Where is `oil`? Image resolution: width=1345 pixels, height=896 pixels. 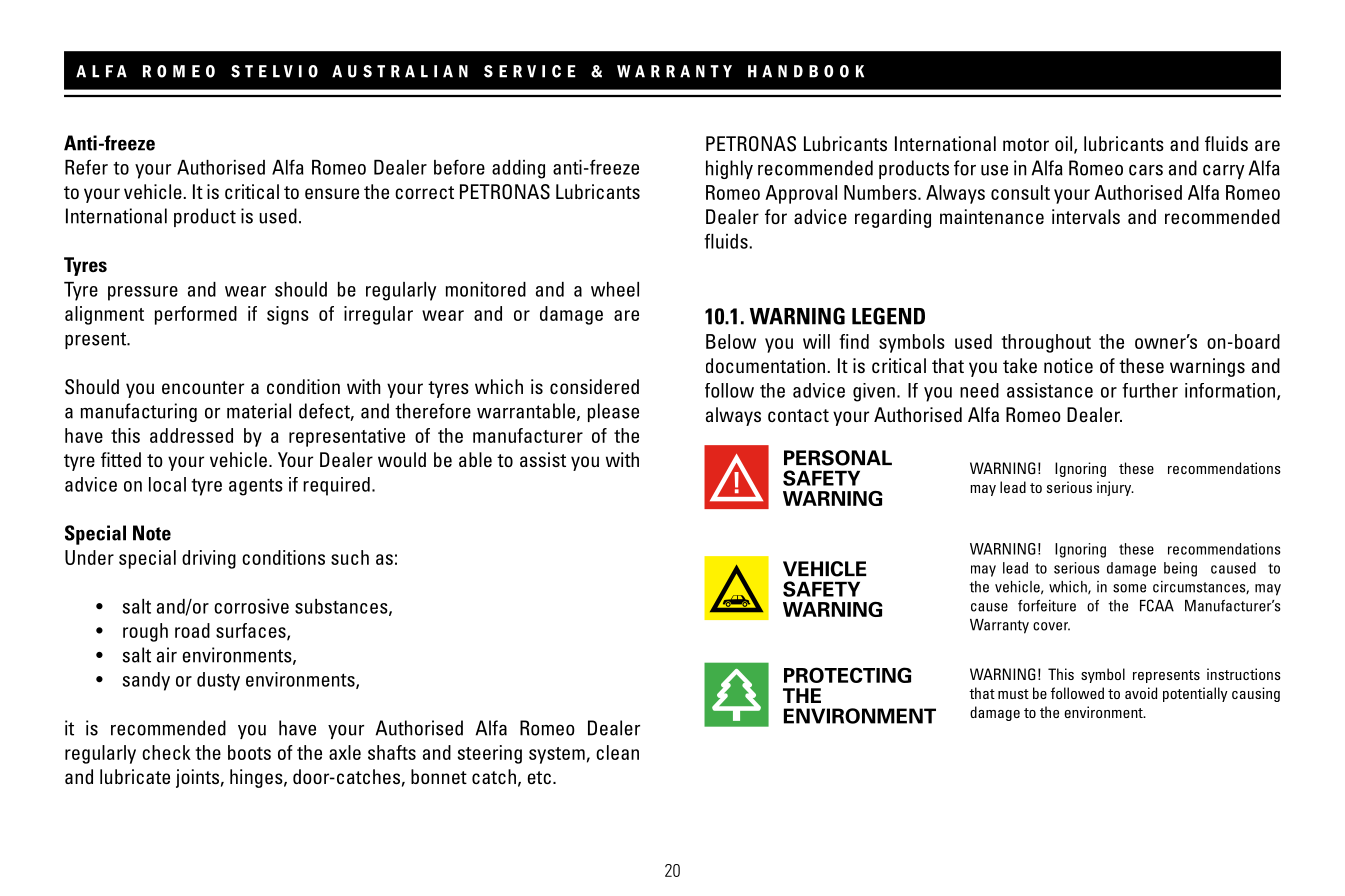 oil is located at coordinates (1065, 145).
